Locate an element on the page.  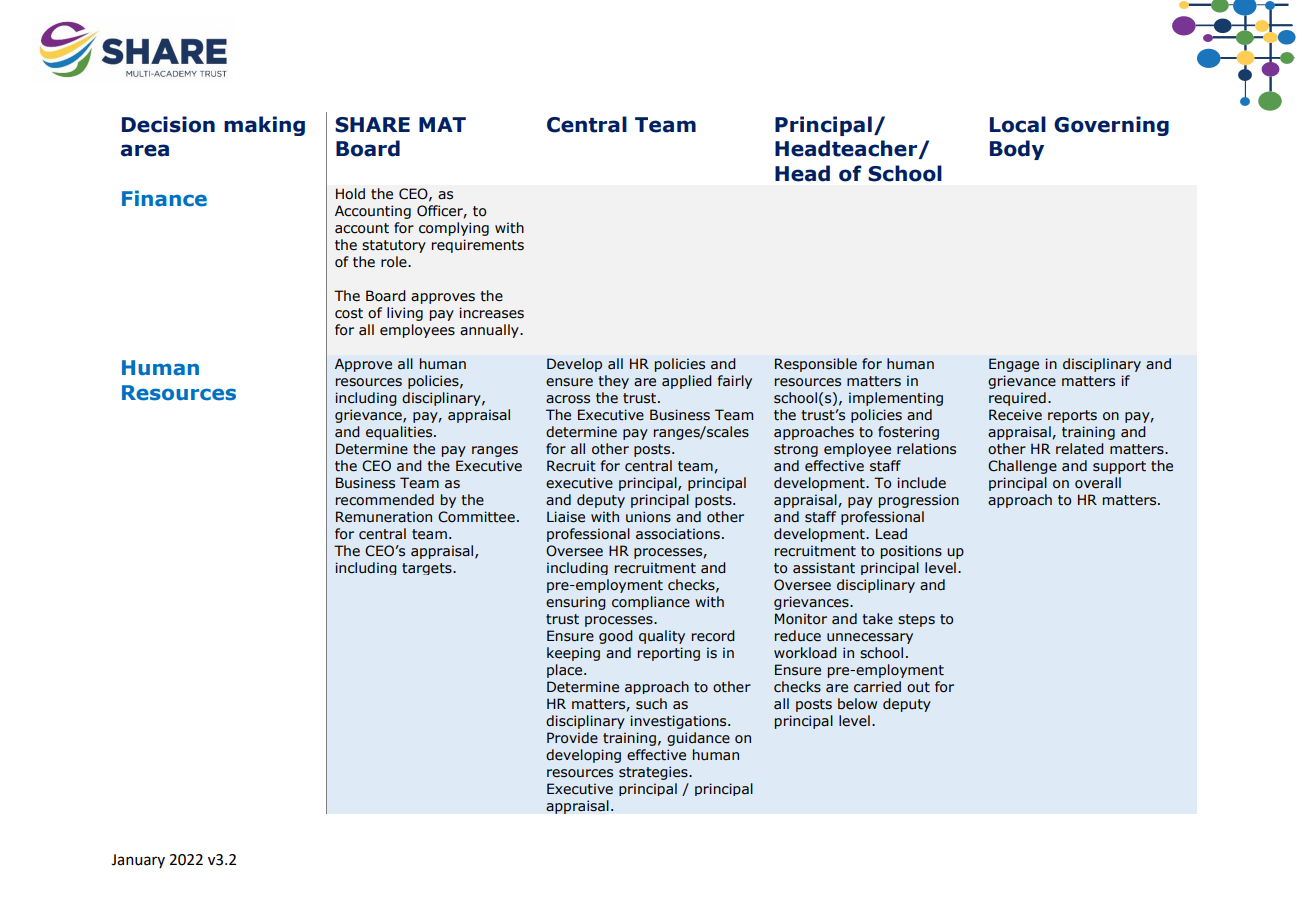
Engage is located at coordinates (1014, 365).
